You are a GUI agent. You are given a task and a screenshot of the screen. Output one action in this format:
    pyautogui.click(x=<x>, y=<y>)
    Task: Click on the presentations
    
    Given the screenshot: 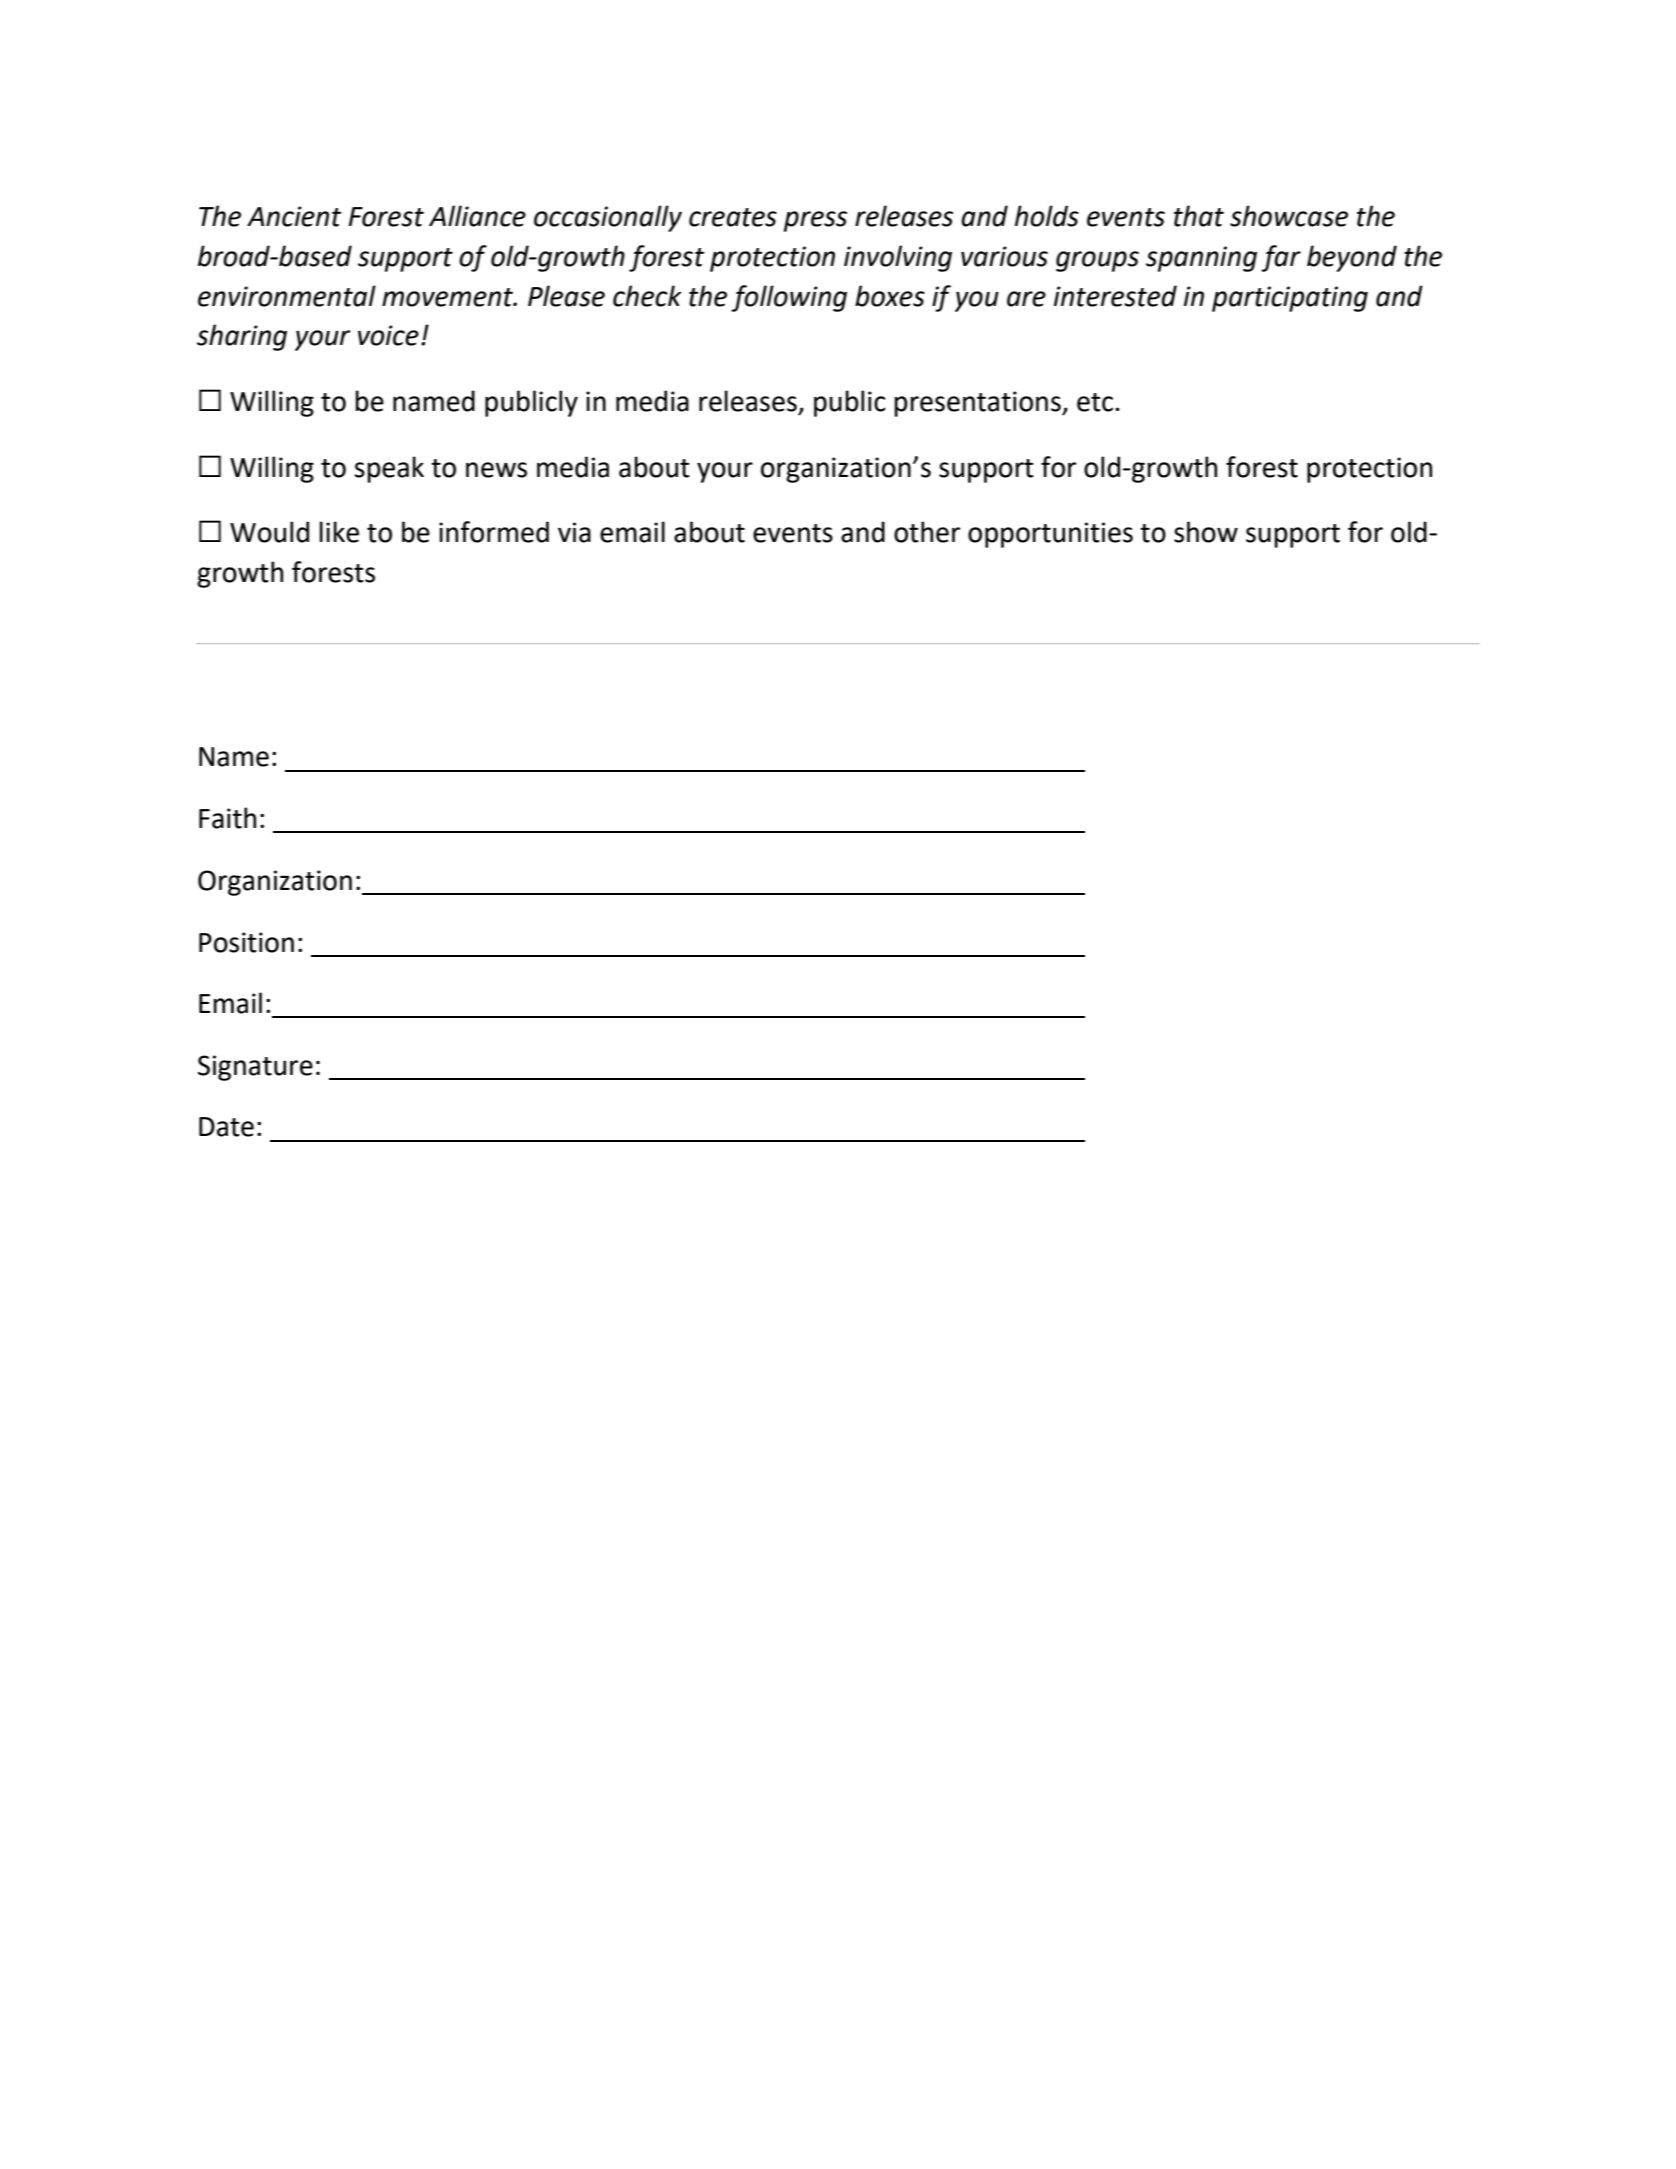 What is the action you would take?
    pyautogui.click(x=978, y=404)
